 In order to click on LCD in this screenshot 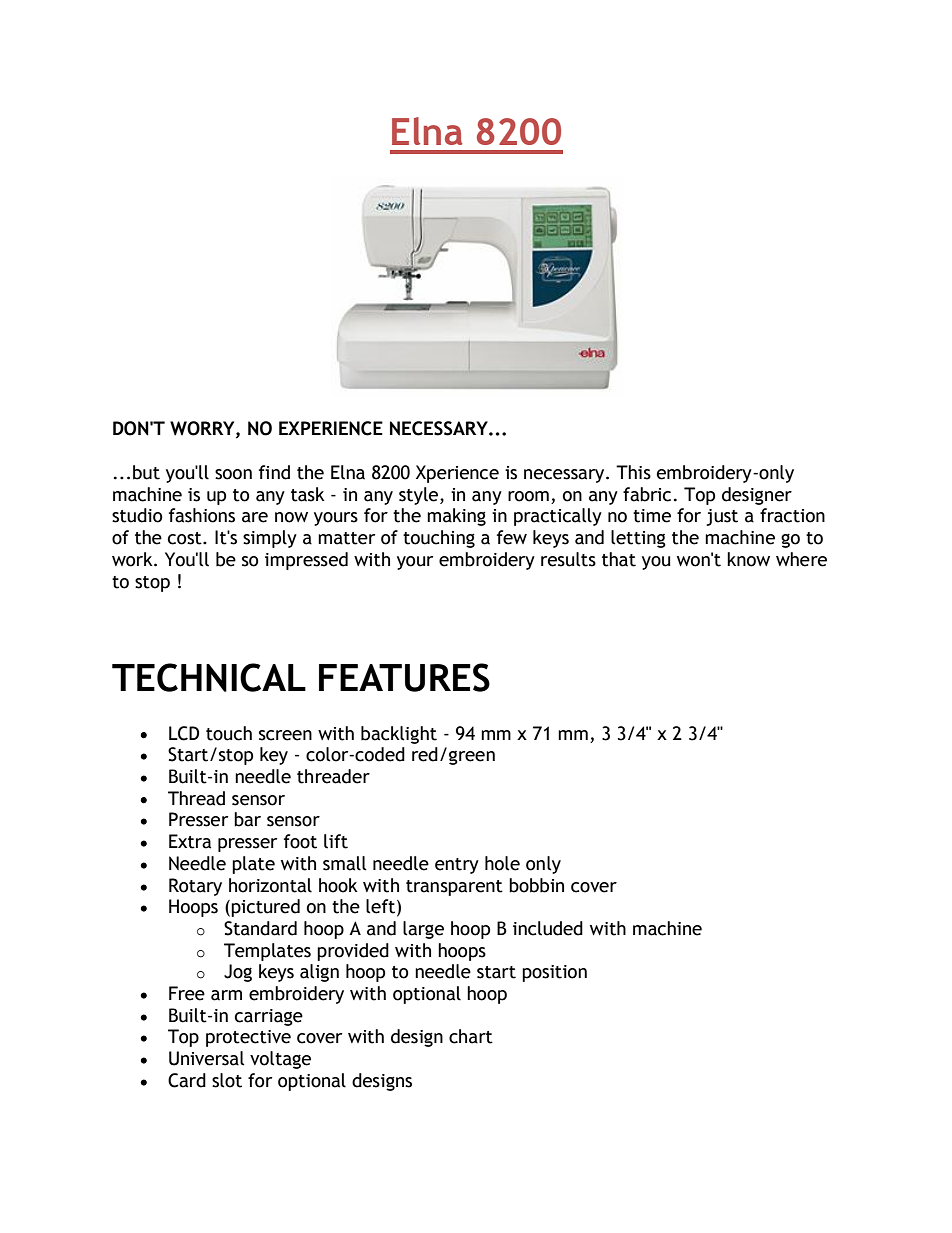, I will do `click(184, 733)`.
